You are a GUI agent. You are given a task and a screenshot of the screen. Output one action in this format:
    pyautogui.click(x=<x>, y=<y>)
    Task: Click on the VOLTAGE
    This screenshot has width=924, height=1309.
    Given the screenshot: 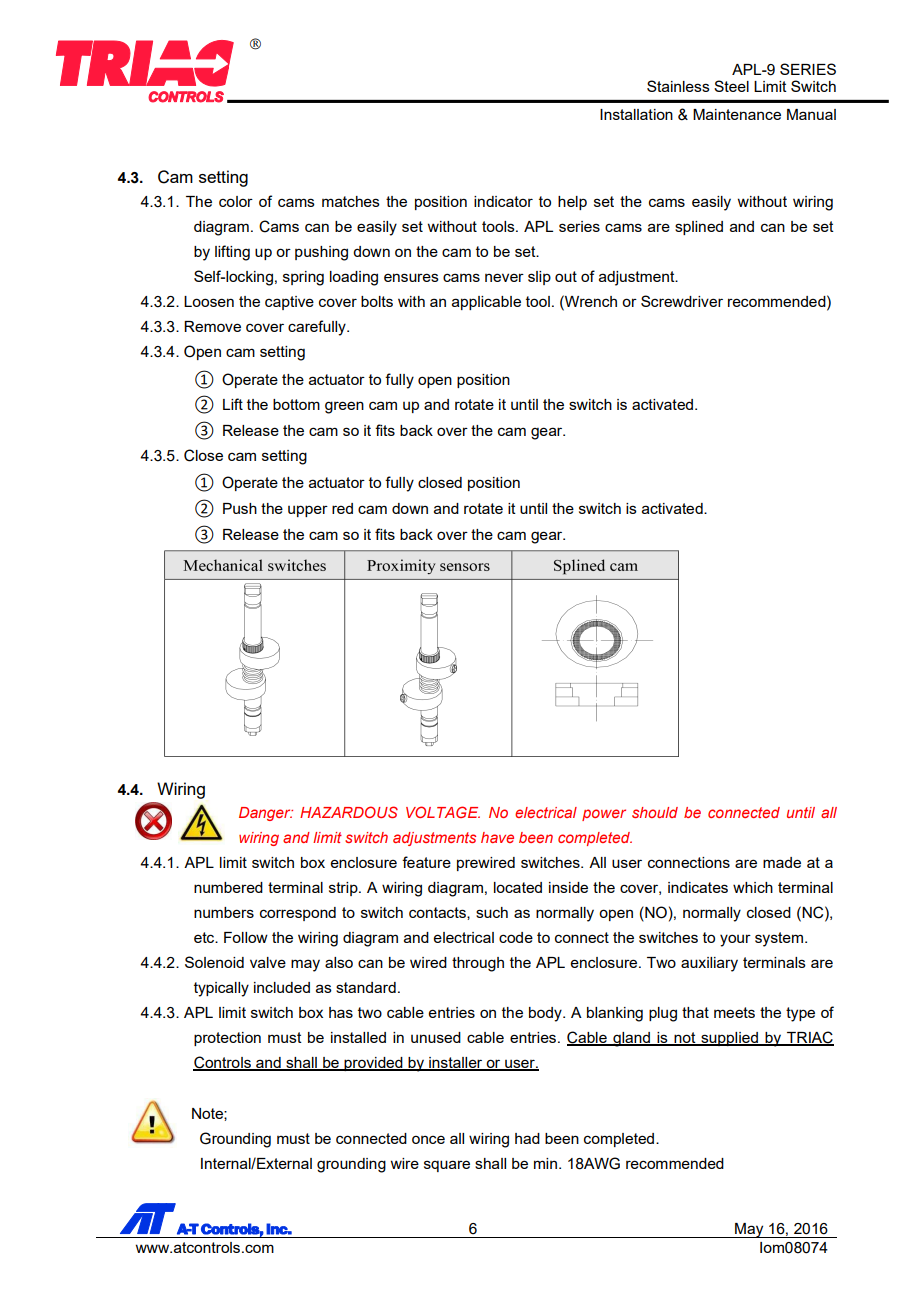 What is the action you would take?
    pyautogui.click(x=443, y=812)
